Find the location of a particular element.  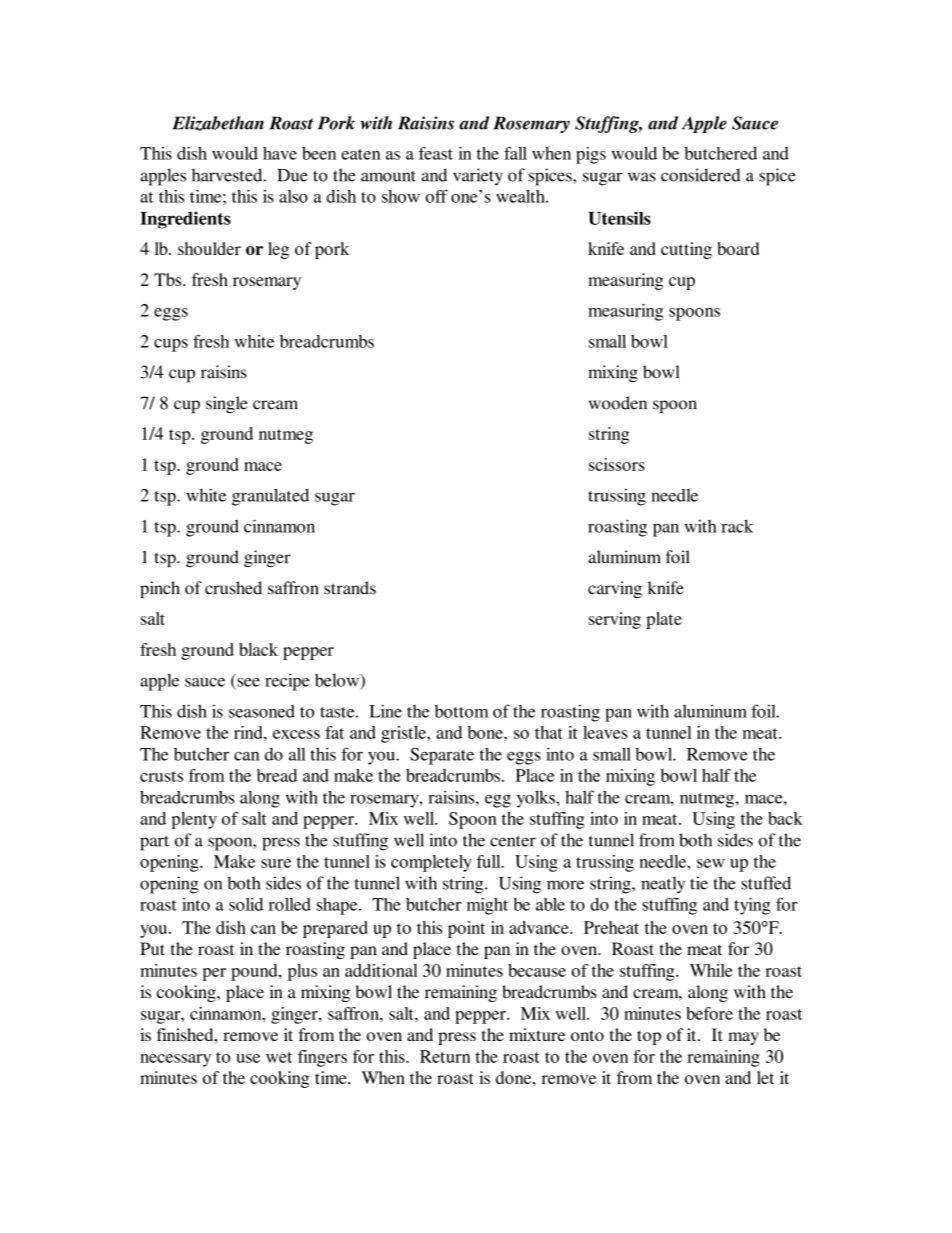

see is located at coordinates (248, 682).
